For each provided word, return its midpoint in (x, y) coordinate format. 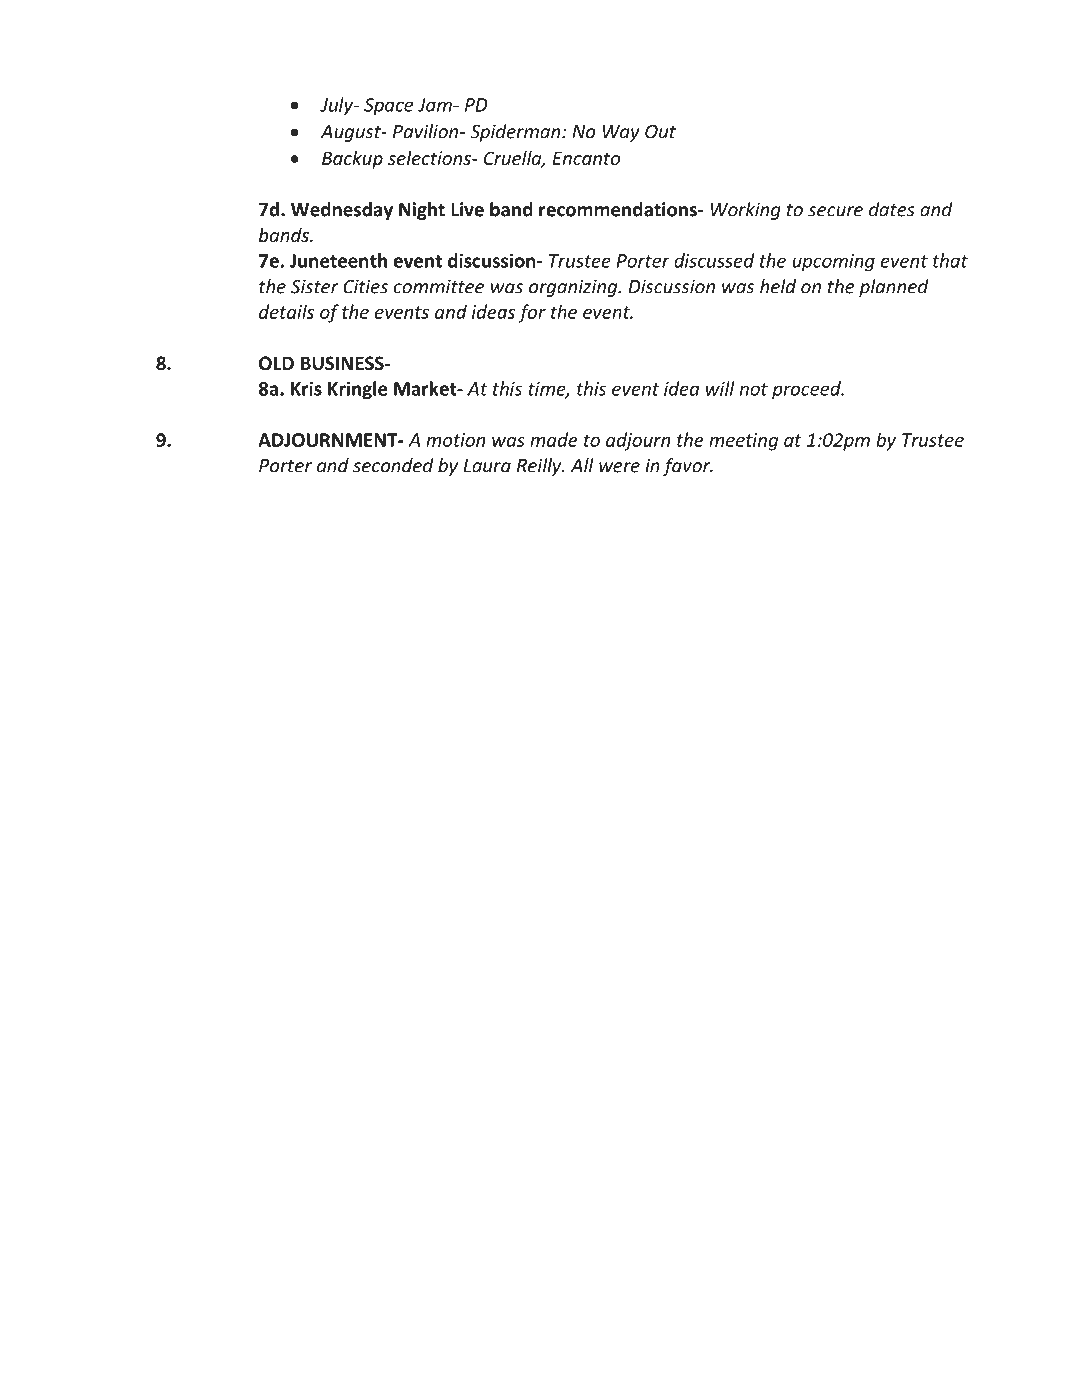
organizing (574, 288)
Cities (365, 286)
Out (660, 132)
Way (621, 133)
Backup (352, 159)
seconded (393, 465)
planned (894, 288)
